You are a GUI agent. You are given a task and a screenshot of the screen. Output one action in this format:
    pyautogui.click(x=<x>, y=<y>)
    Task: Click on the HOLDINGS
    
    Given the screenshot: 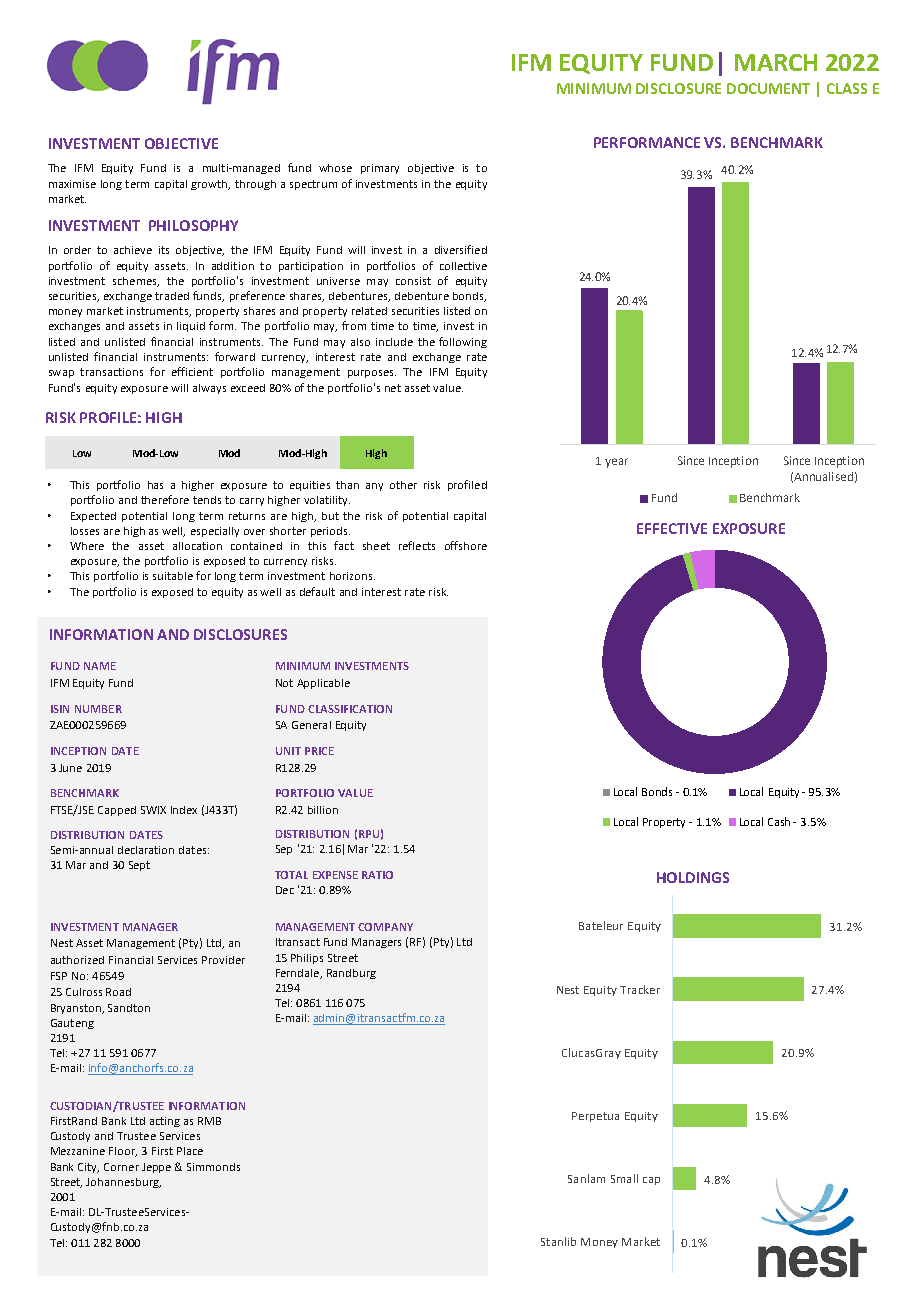 What is the action you would take?
    pyautogui.click(x=693, y=877)
